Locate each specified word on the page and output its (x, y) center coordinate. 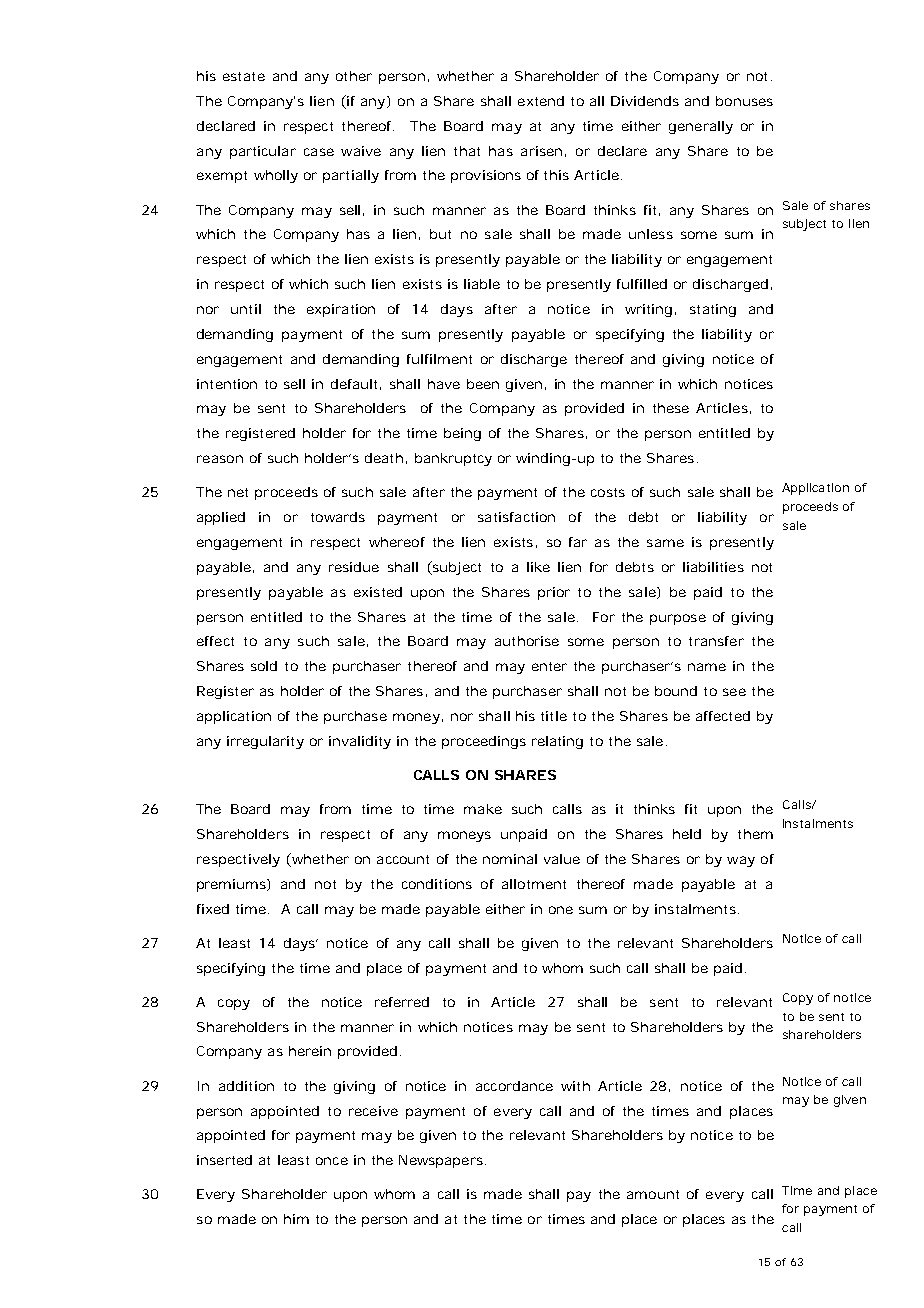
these (671, 408)
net (238, 492)
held (687, 834)
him (296, 1219)
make (483, 809)
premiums (232, 885)
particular (263, 152)
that (467, 151)
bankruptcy (453, 459)
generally (701, 127)
